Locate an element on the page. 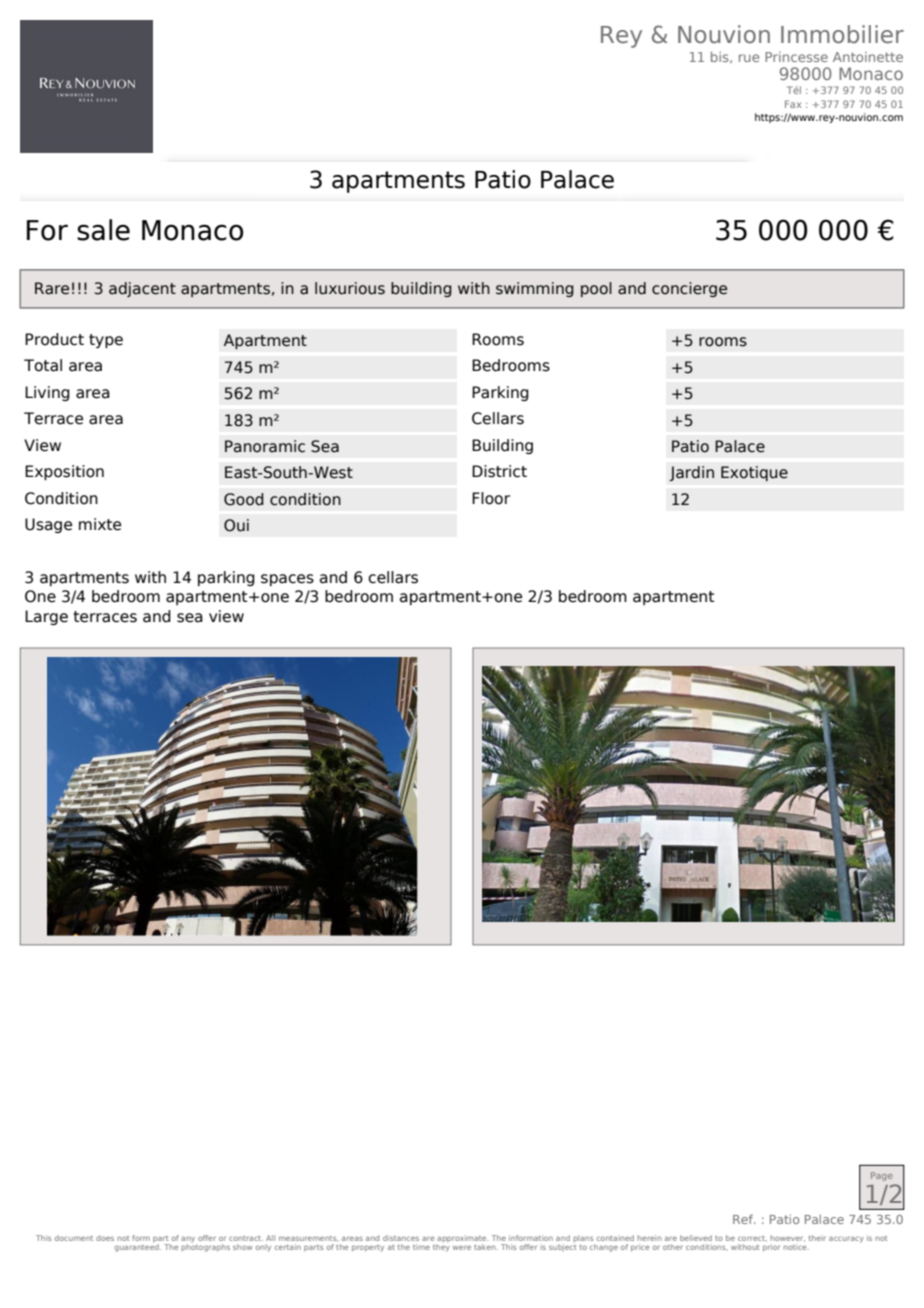  does is located at coordinates (105, 1238).
